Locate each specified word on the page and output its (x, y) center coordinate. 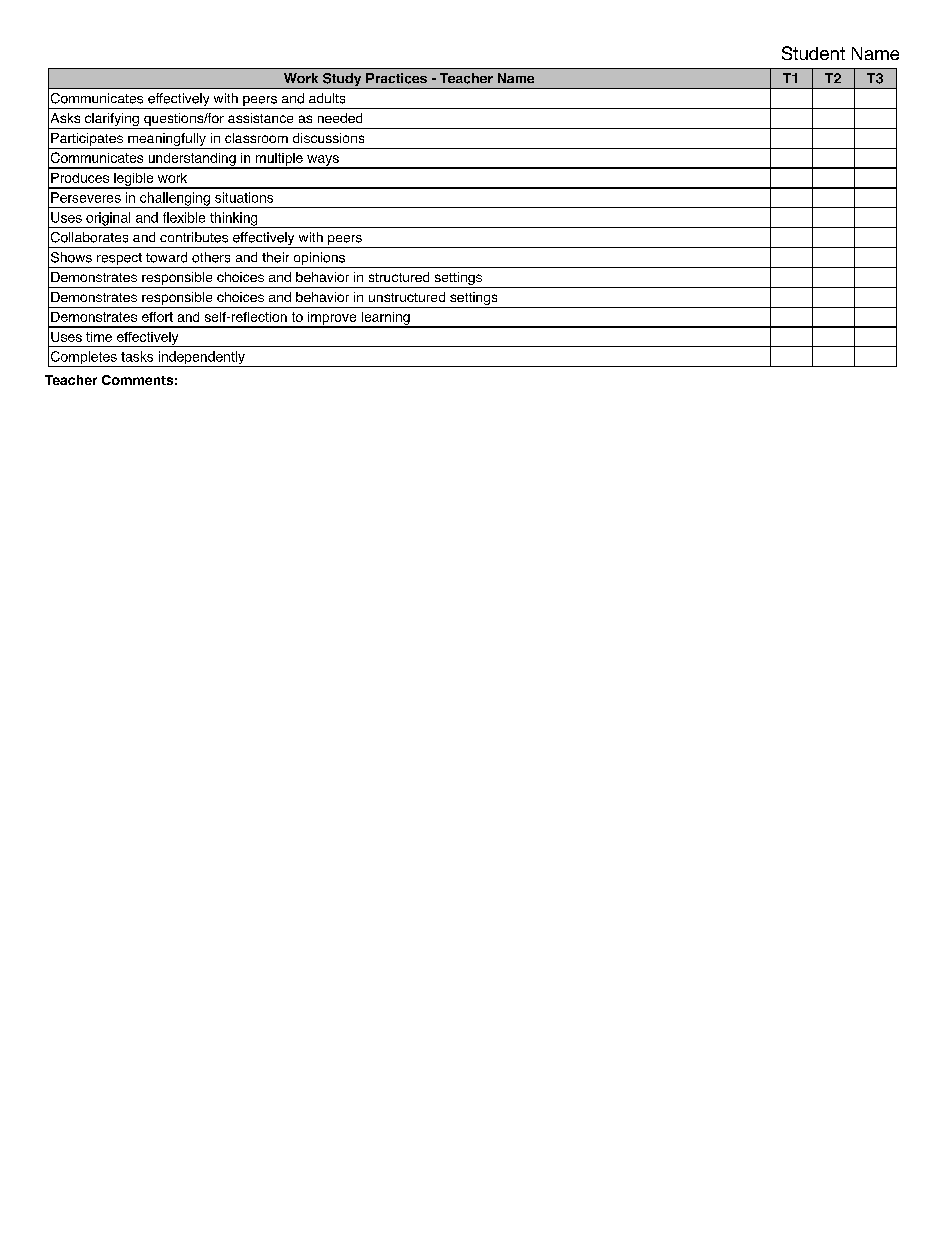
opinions (319, 260)
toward (166, 257)
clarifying (111, 121)
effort (157, 317)
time (99, 337)
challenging (175, 200)
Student (813, 53)
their (275, 257)
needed (340, 118)
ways (323, 161)
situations (244, 197)
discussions (328, 138)
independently (201, 359)
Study (342, 81)
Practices (396, 78)
